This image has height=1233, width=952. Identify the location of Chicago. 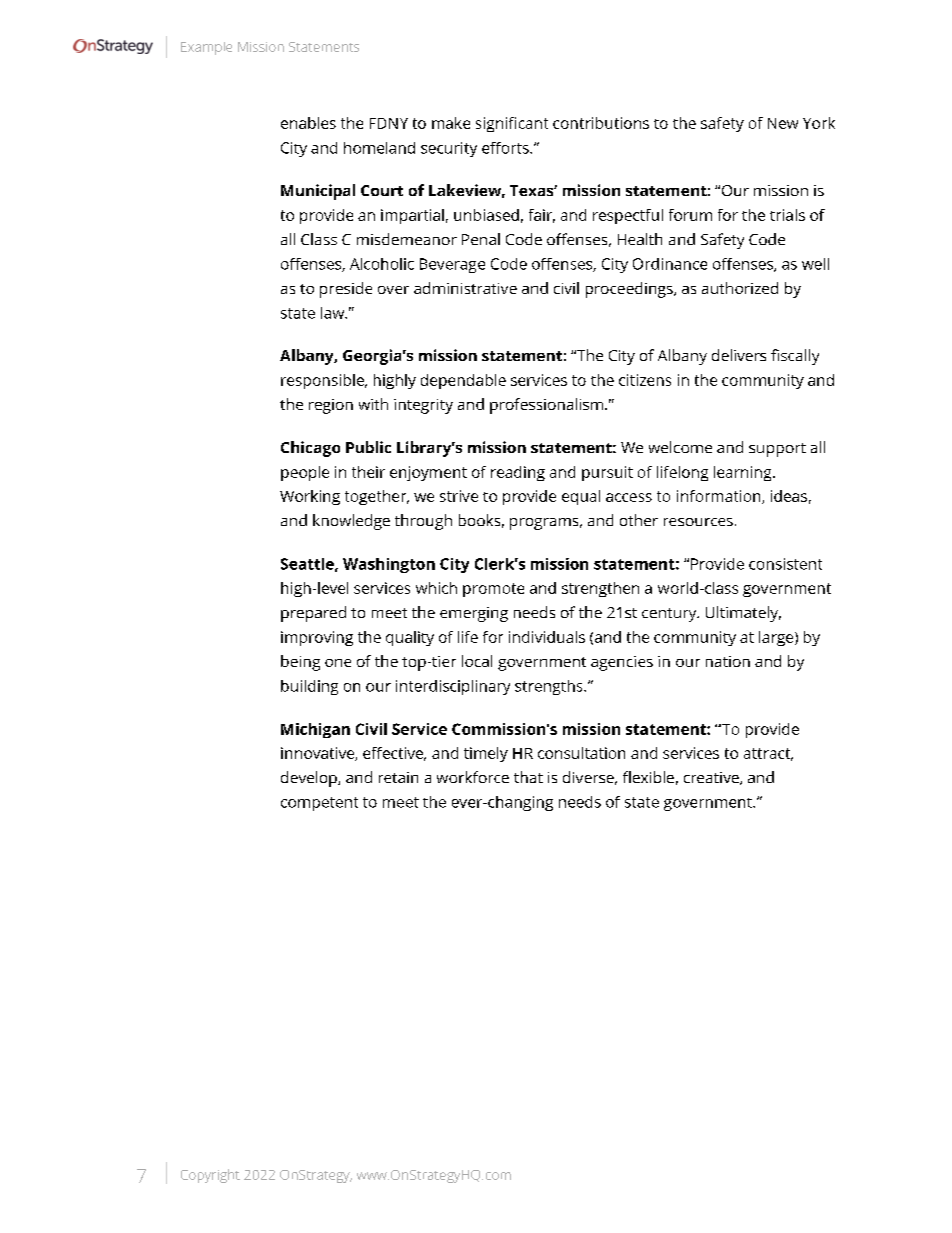
(310, 449).
